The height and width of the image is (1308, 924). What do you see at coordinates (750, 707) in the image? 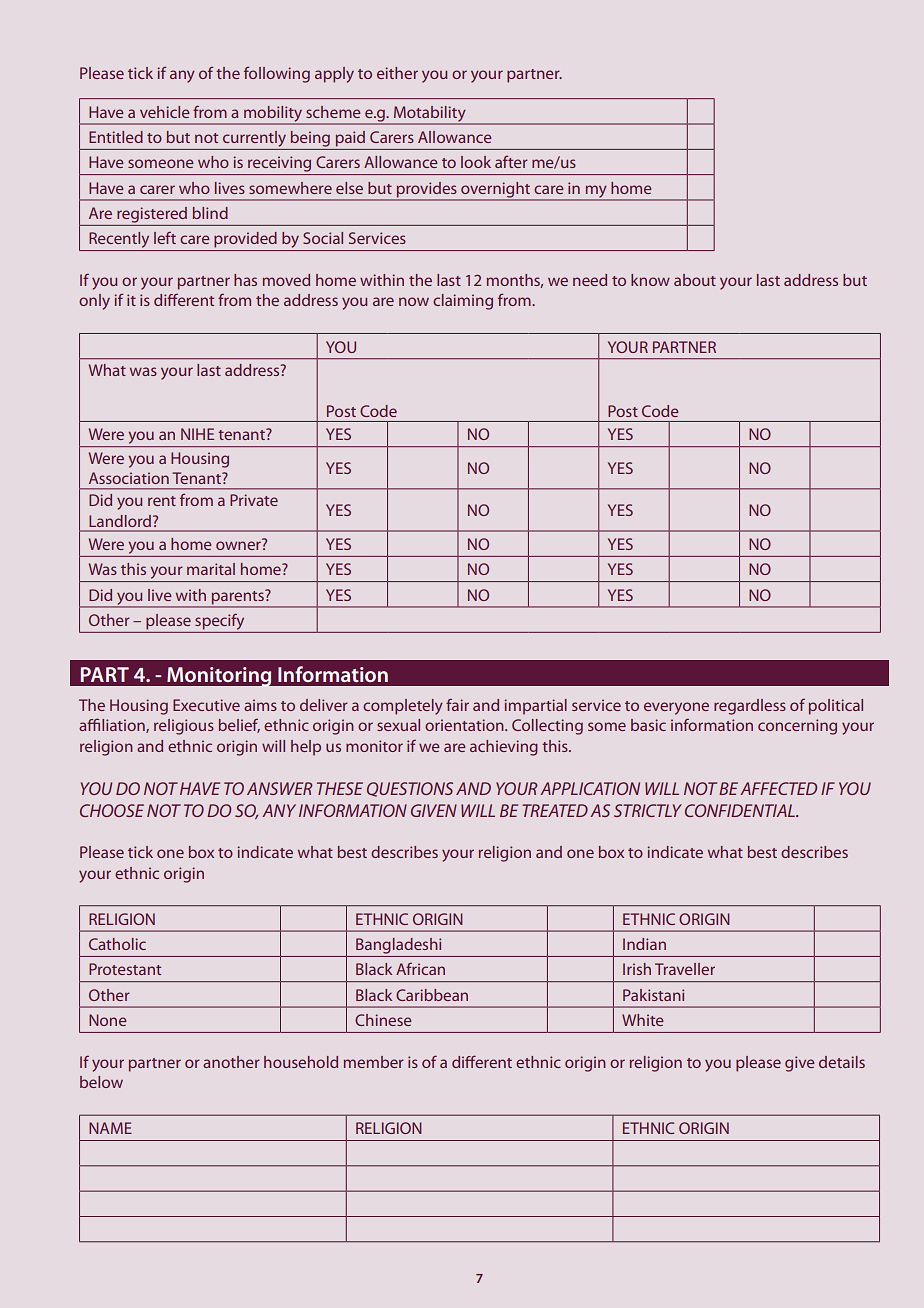
I see `regardless` at bounding box center [750, 707].
